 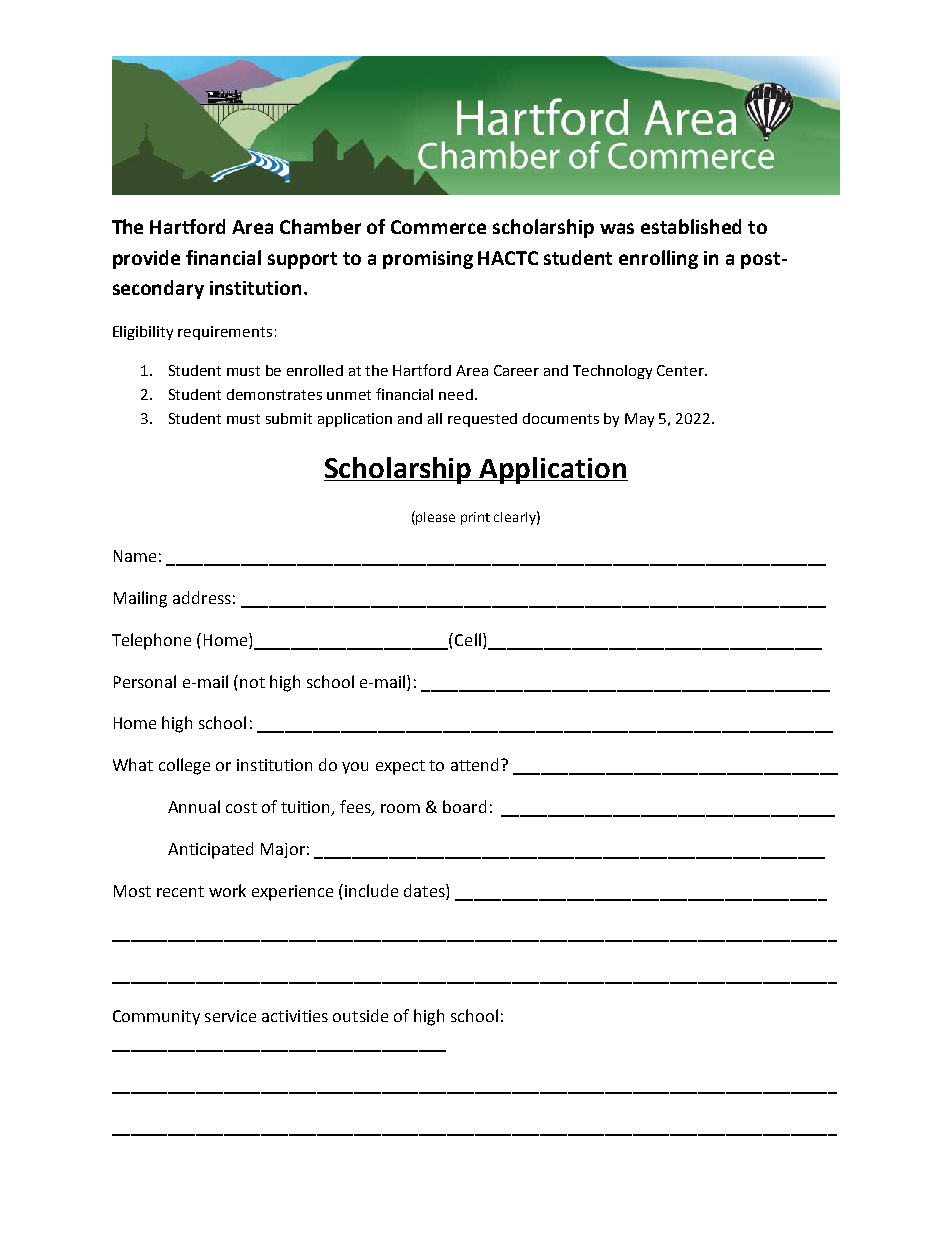 I want to click on dates, so click(x=425, y=890).
